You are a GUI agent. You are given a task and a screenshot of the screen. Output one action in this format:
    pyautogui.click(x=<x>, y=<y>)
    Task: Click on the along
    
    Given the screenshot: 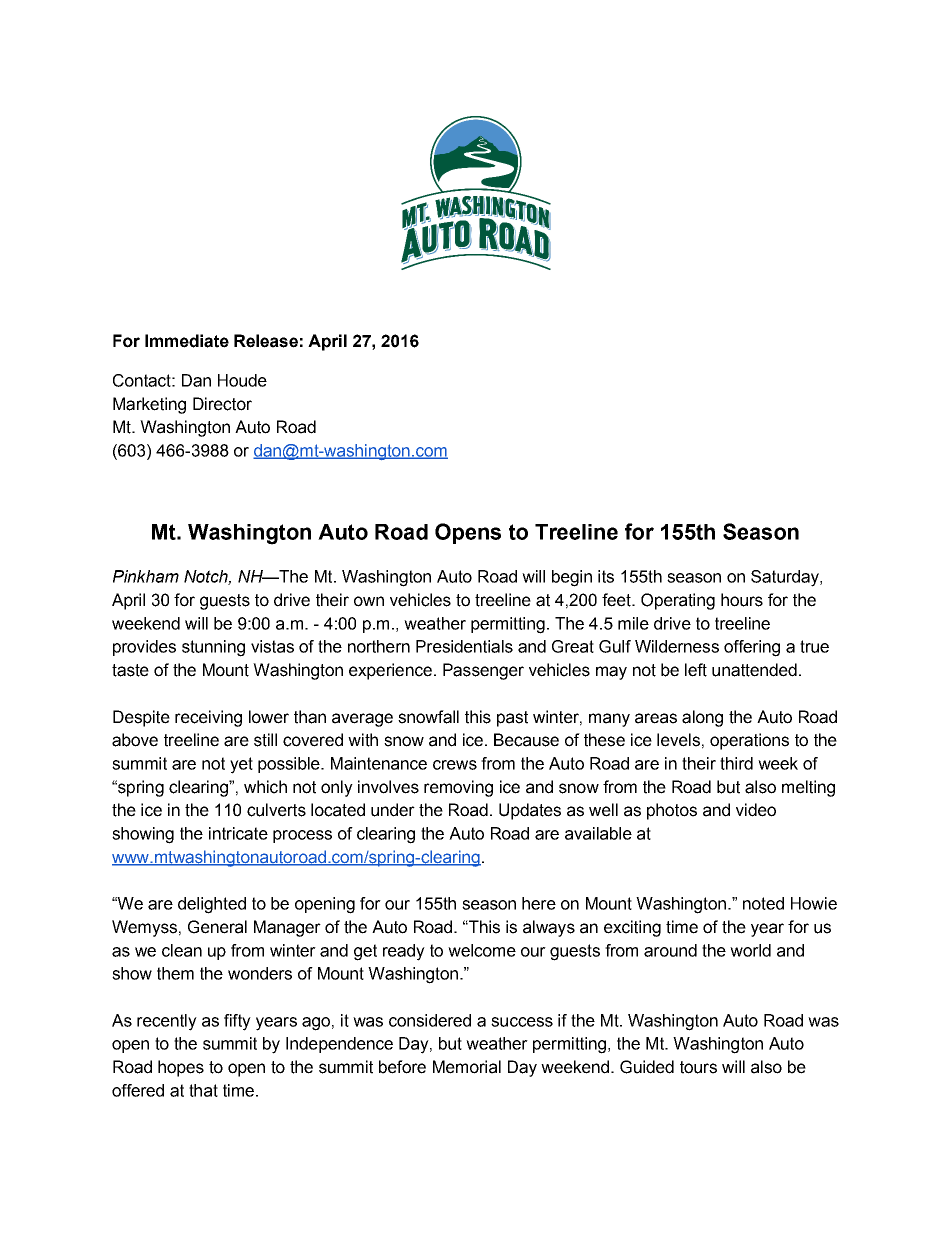 What is the action you would take?
    pyautogui.click(x=702, y=718)
